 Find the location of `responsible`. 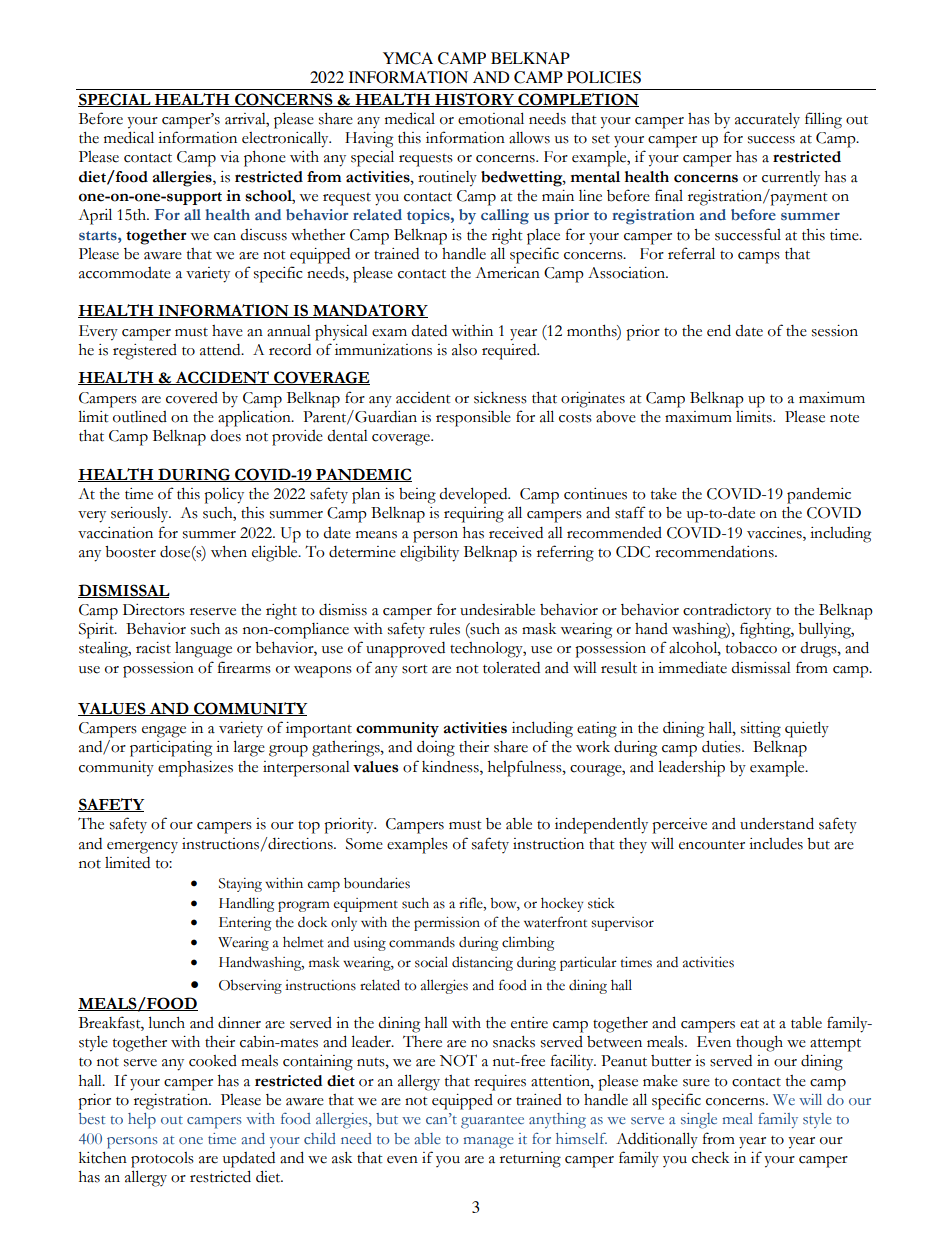

responsible is located at coordinates (473, 419).
